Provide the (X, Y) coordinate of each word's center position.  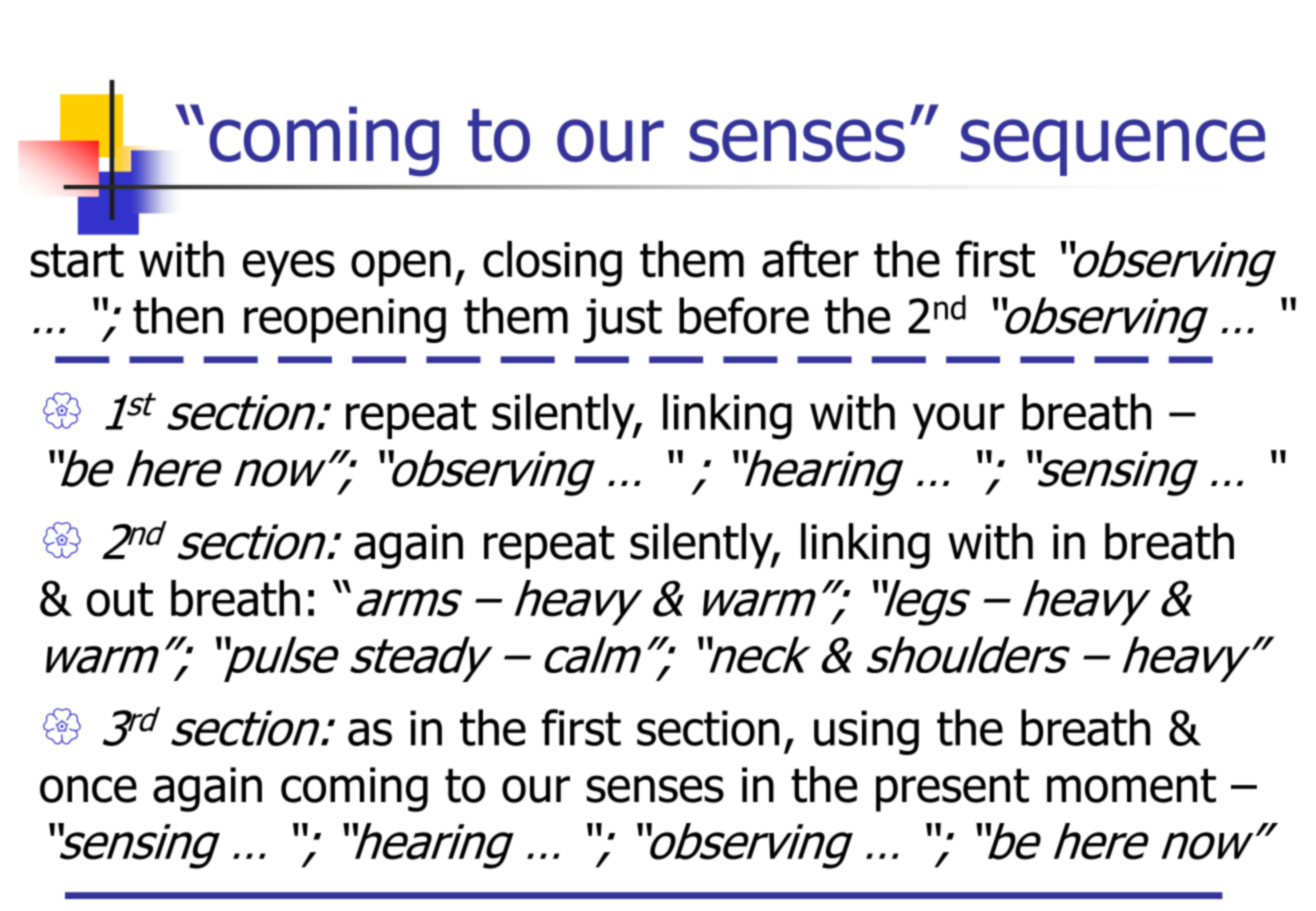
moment (1131, 786)
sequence (1113, 147)
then (178, 315)
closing (552, 264)
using (866, 732)
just (622, 320)
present (952, 790)
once (88, 789)
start (77, 260)
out (120, 599)
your (959, 421)
